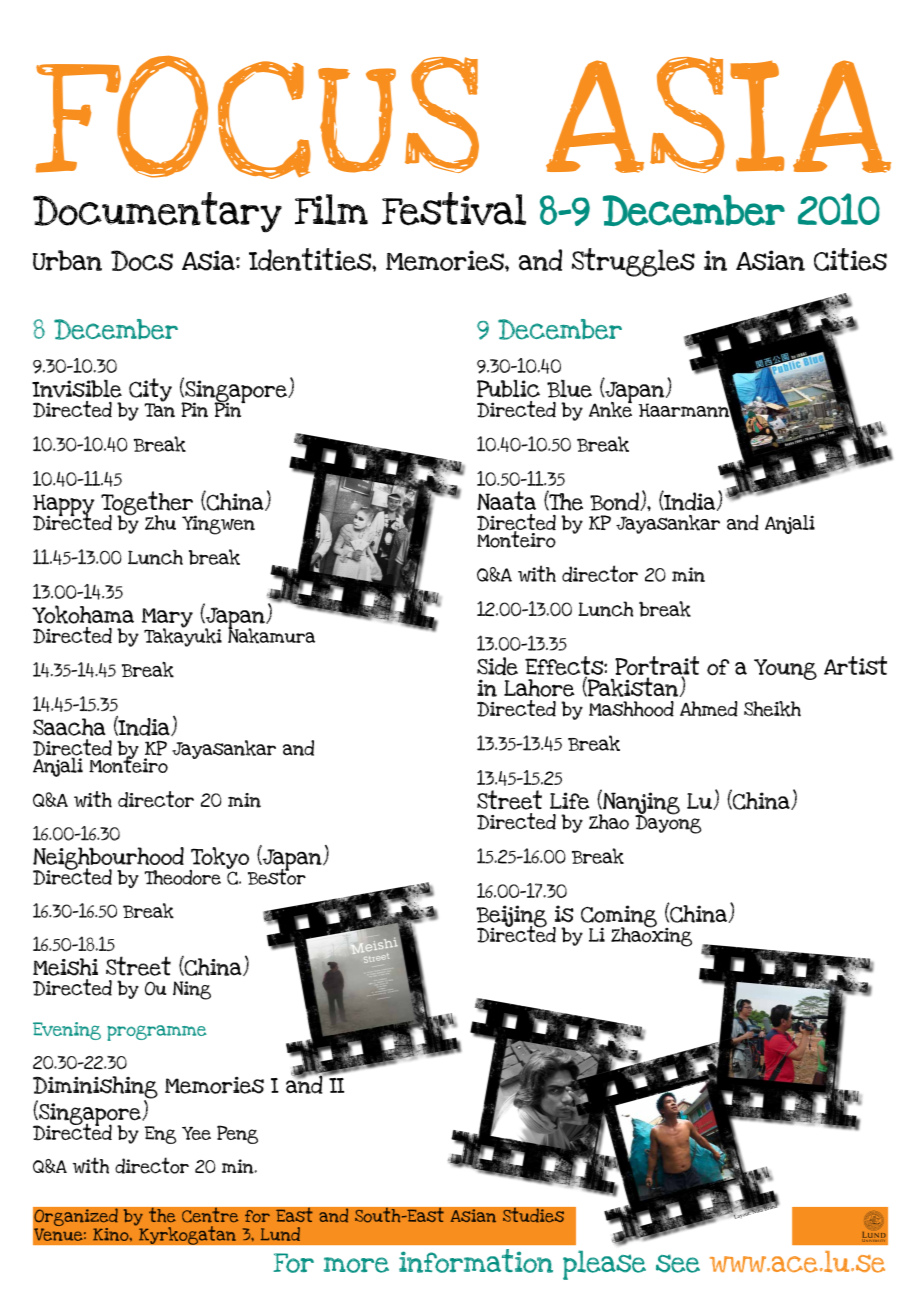 Image resolution: width=921 pixels, height=1316 pixels. Describe the element at coordinates (678, 1263) in the page. I see `see` at that location.
